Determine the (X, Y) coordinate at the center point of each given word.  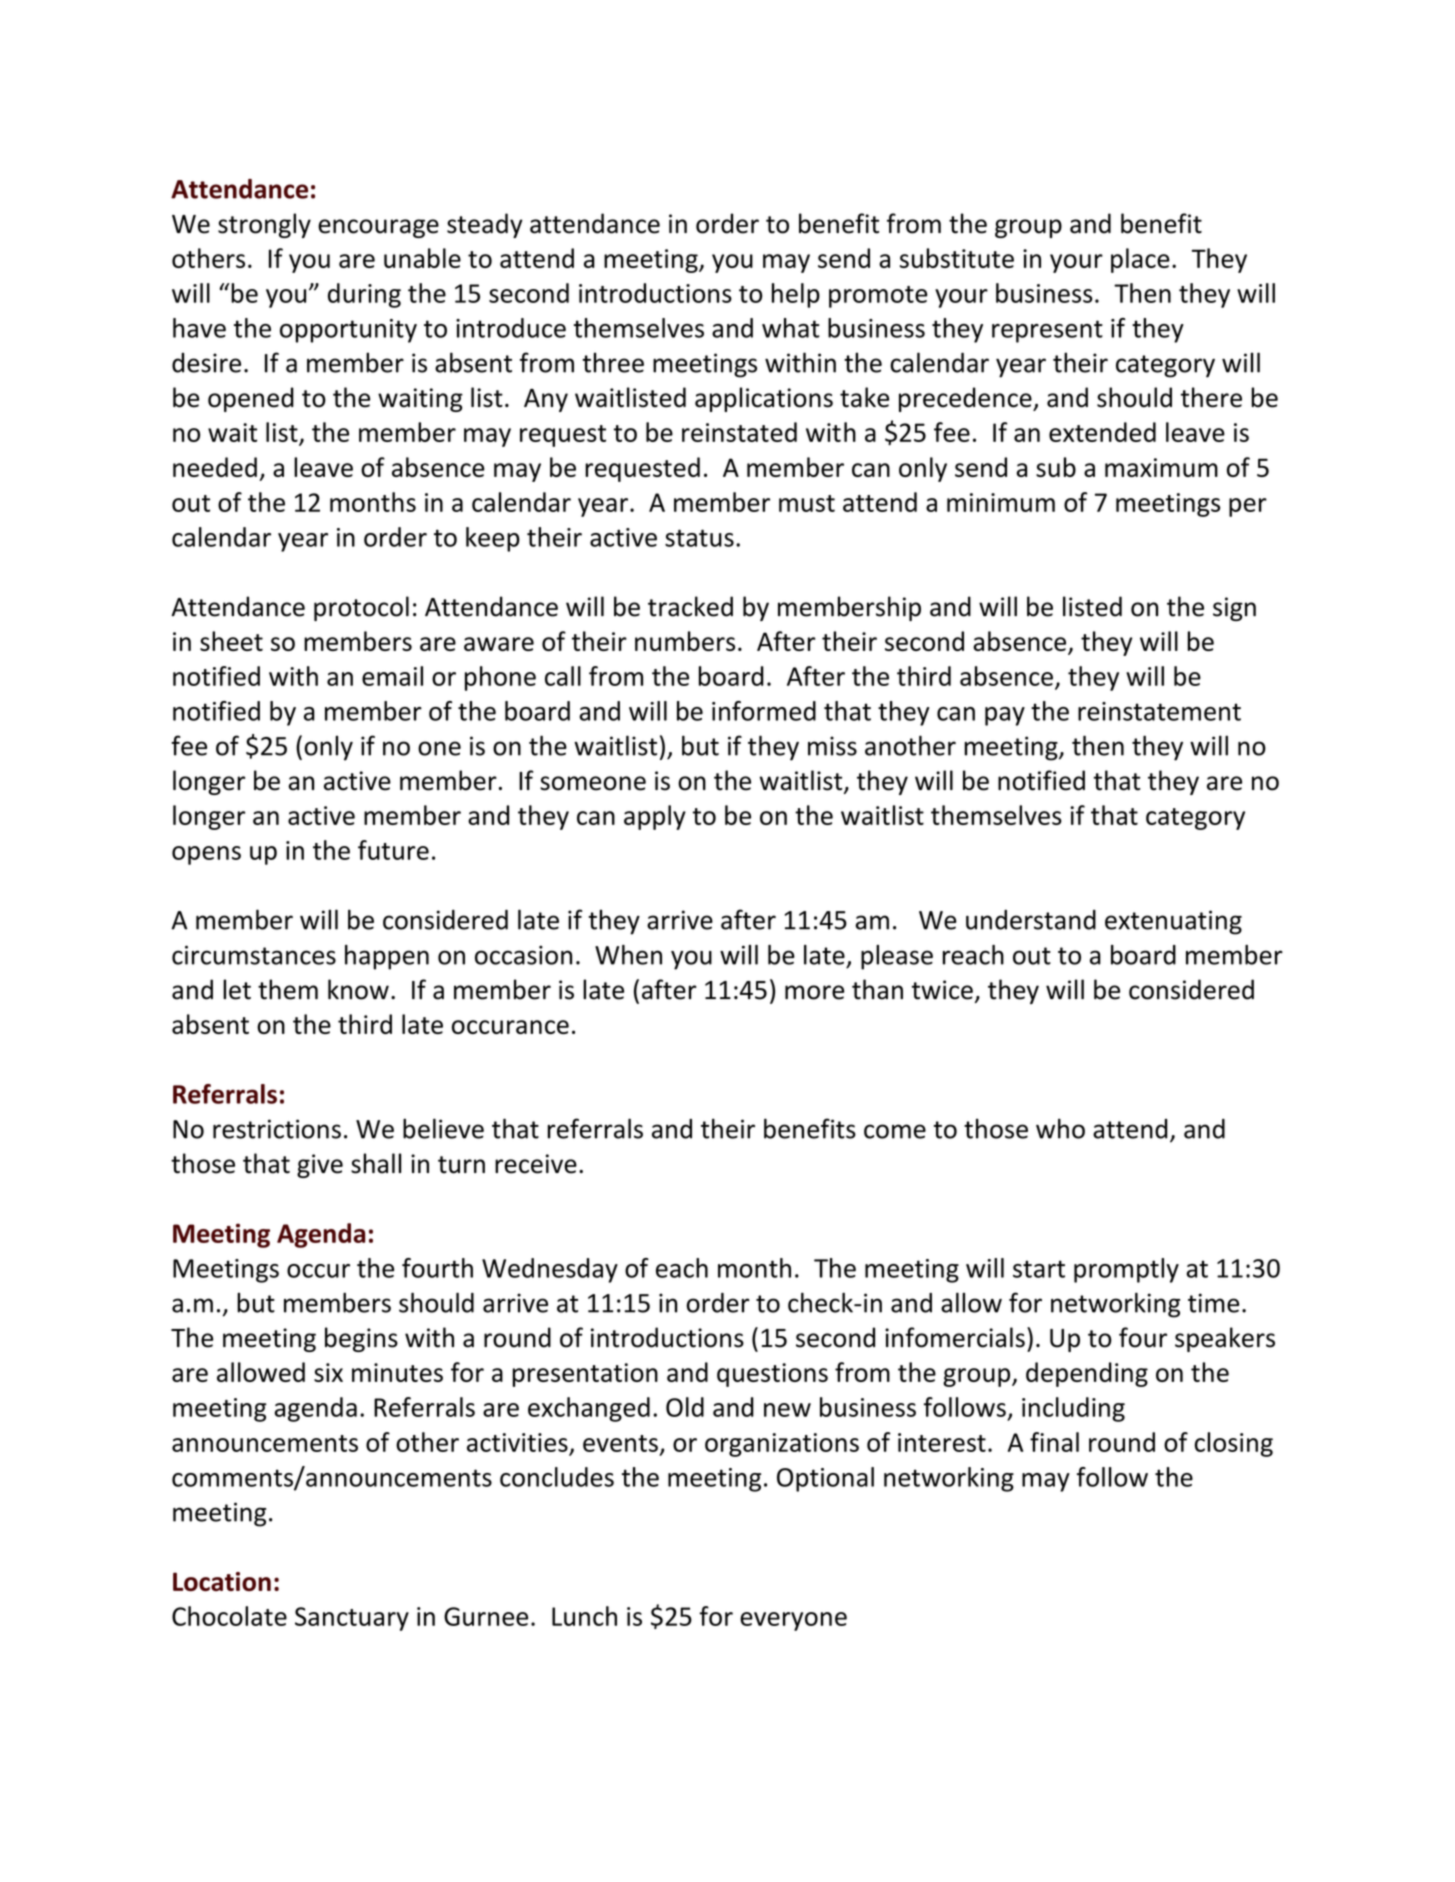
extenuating (1173, 922)
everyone (793, 1621)
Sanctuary (352, 1619)
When (628, 955)
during (364, 295)
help (796, 295)
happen (387, 957)
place (1140, 260)
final (1054, 1442)
